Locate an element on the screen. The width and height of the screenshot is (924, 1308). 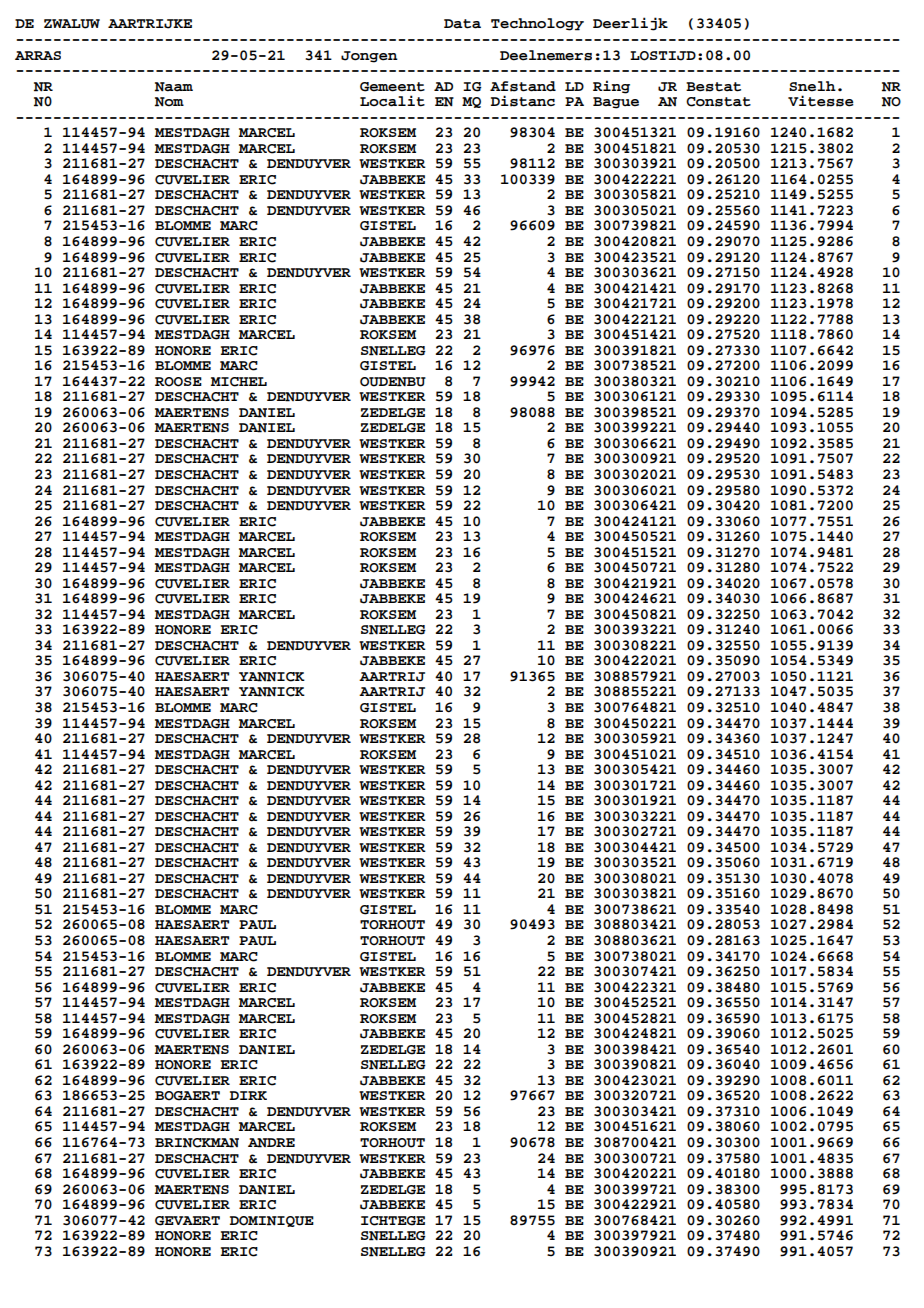
DOMINIQUE is located at coordinates (272, 1221).
